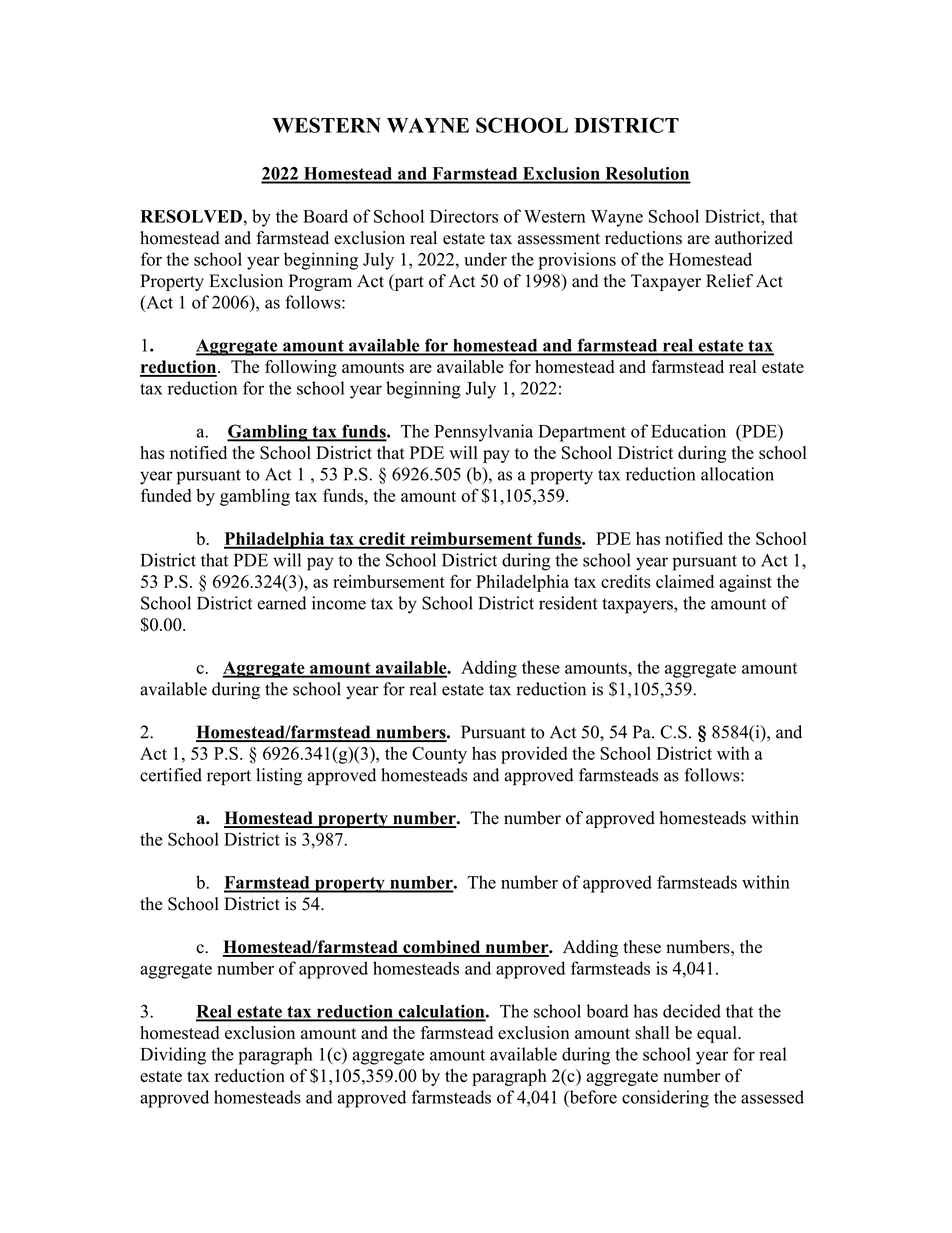 The width and height of the page is (952, 1233). I want to click on RESOLVED, so click(191, 216).
